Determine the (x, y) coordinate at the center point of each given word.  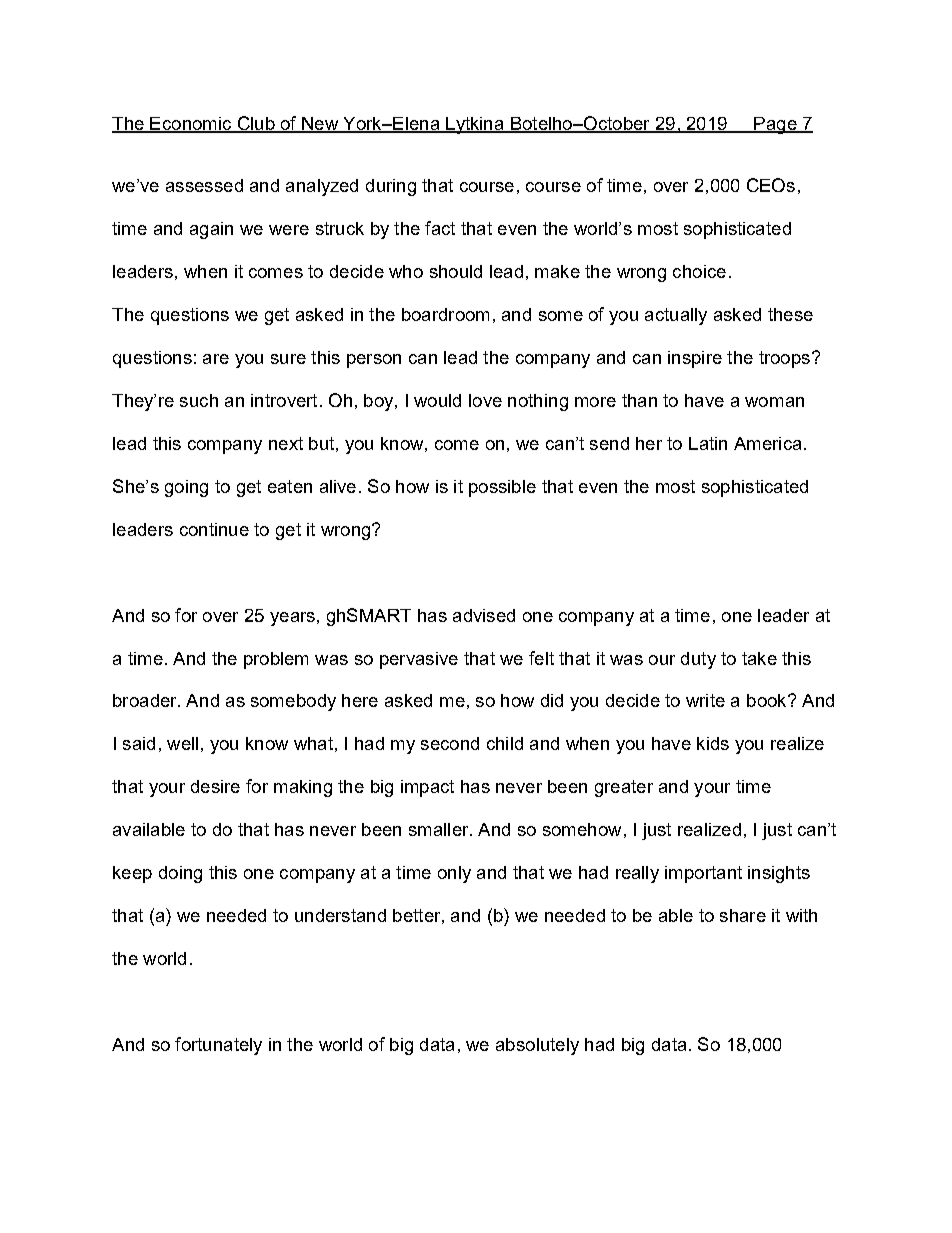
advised (484, 615)
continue (214, 529)
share (743, 915)
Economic (191, 124)
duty (698, 660)
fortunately (218, 1046)
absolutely (537, 1046)
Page (775, 125)
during (391, 187)
